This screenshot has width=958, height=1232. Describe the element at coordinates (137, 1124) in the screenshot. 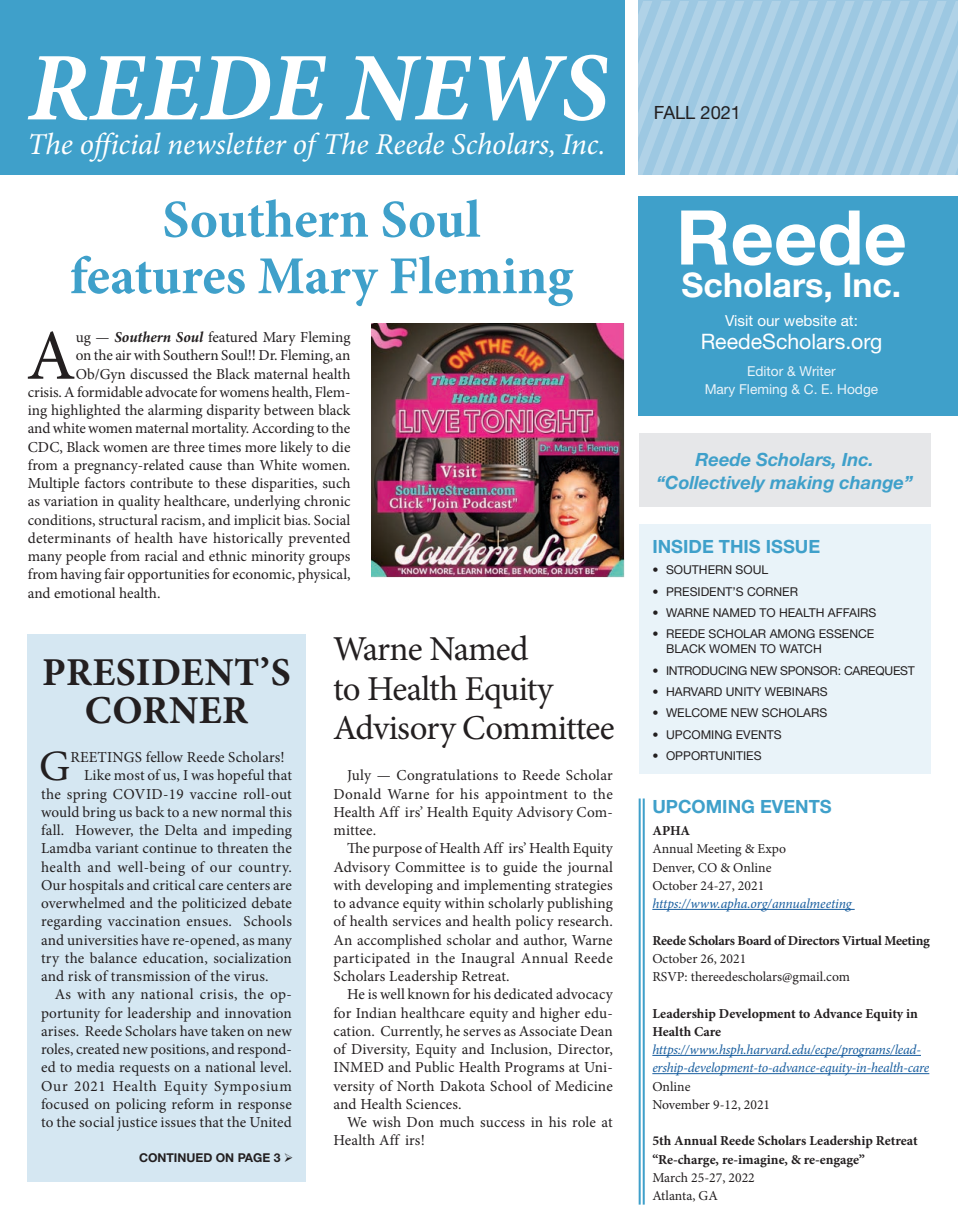

I see `justice` at that location.
